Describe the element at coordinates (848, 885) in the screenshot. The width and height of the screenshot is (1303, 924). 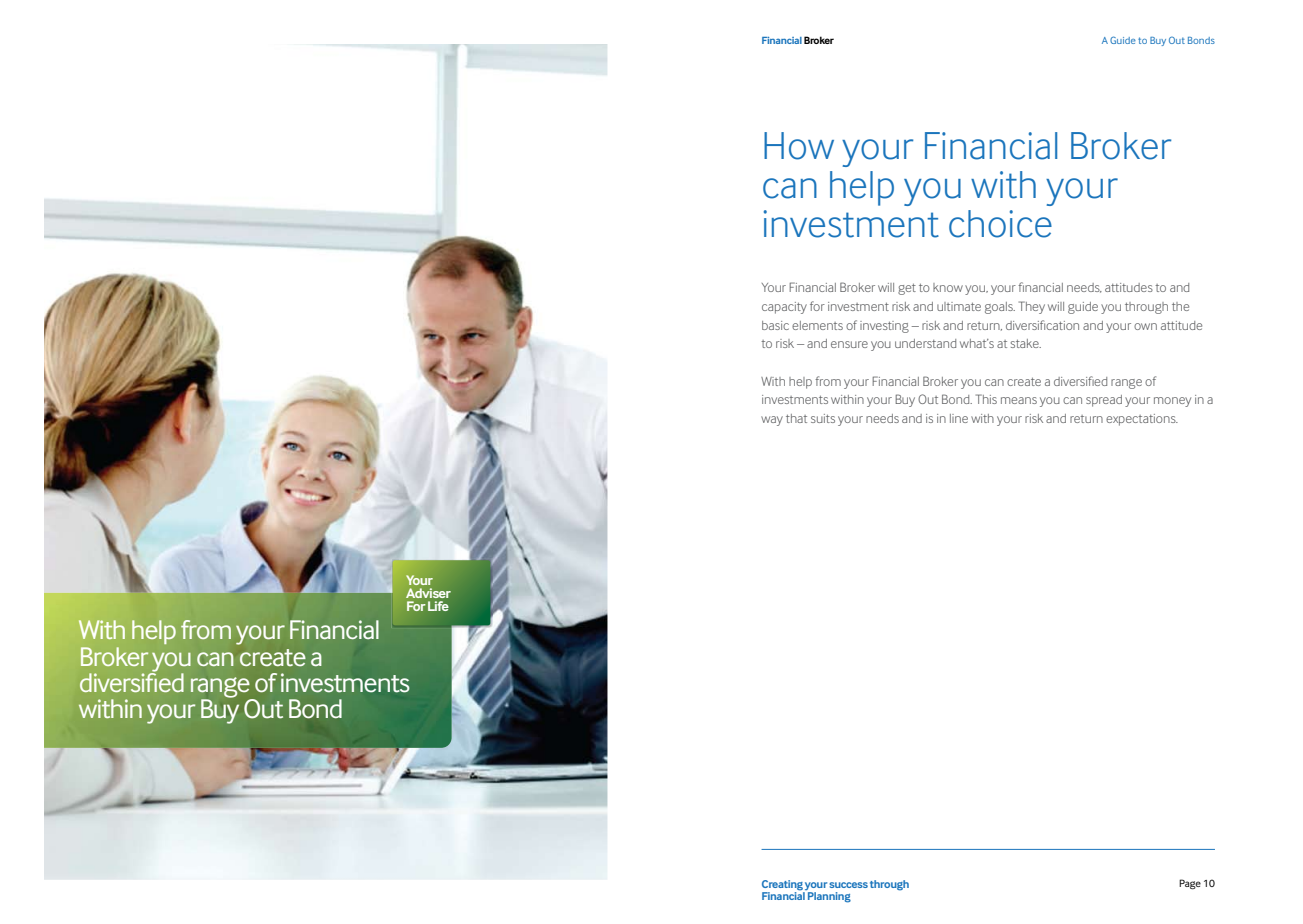
I see `success` at that location.
